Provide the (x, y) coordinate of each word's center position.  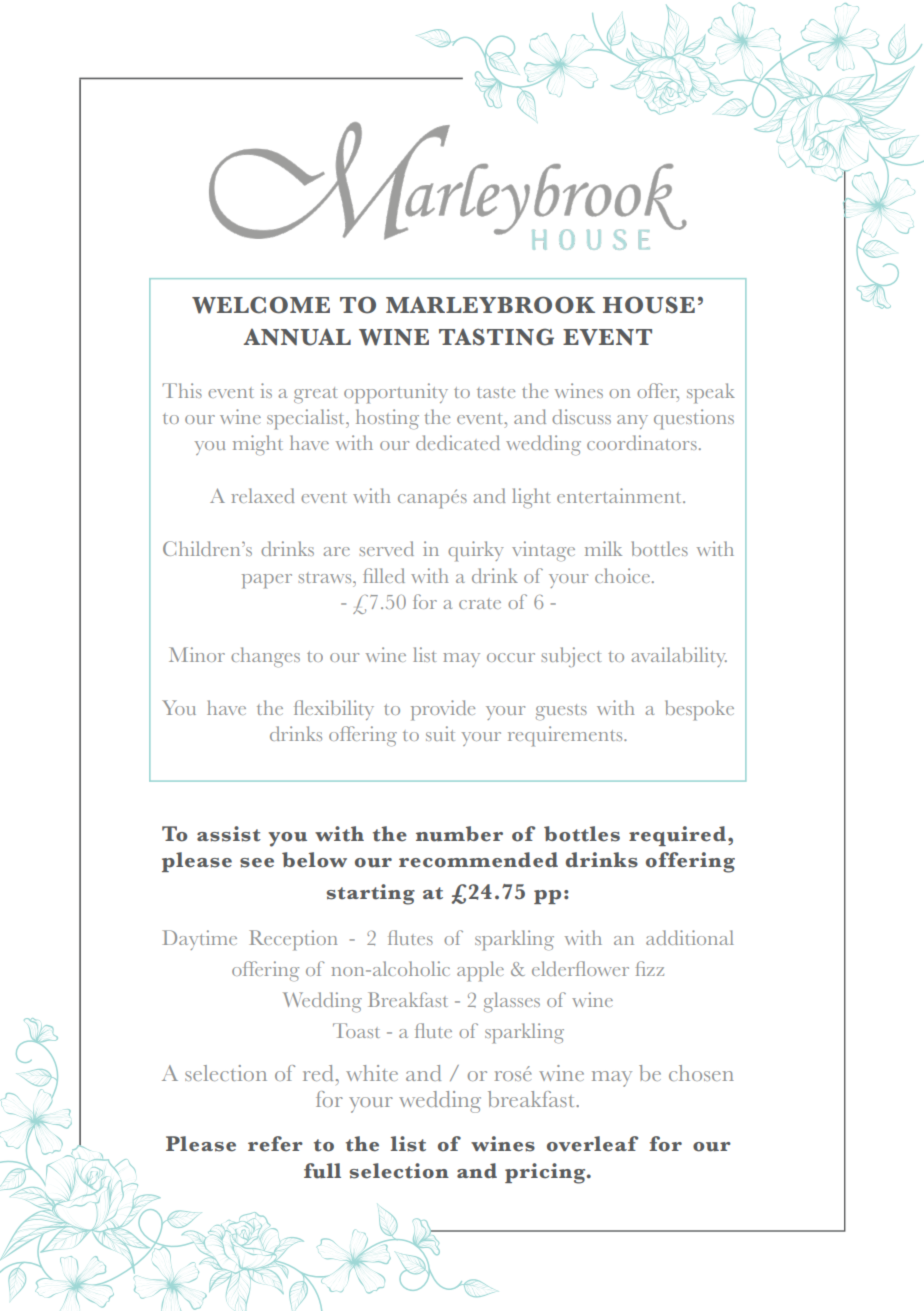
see (257, 863)
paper (267, 581)
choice (624, 575)
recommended (478, 860)
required (677, 836)
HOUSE (649, 305)
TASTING (496, 337)
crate (480, 604)
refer (275, 1144)
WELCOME (261, 305)
